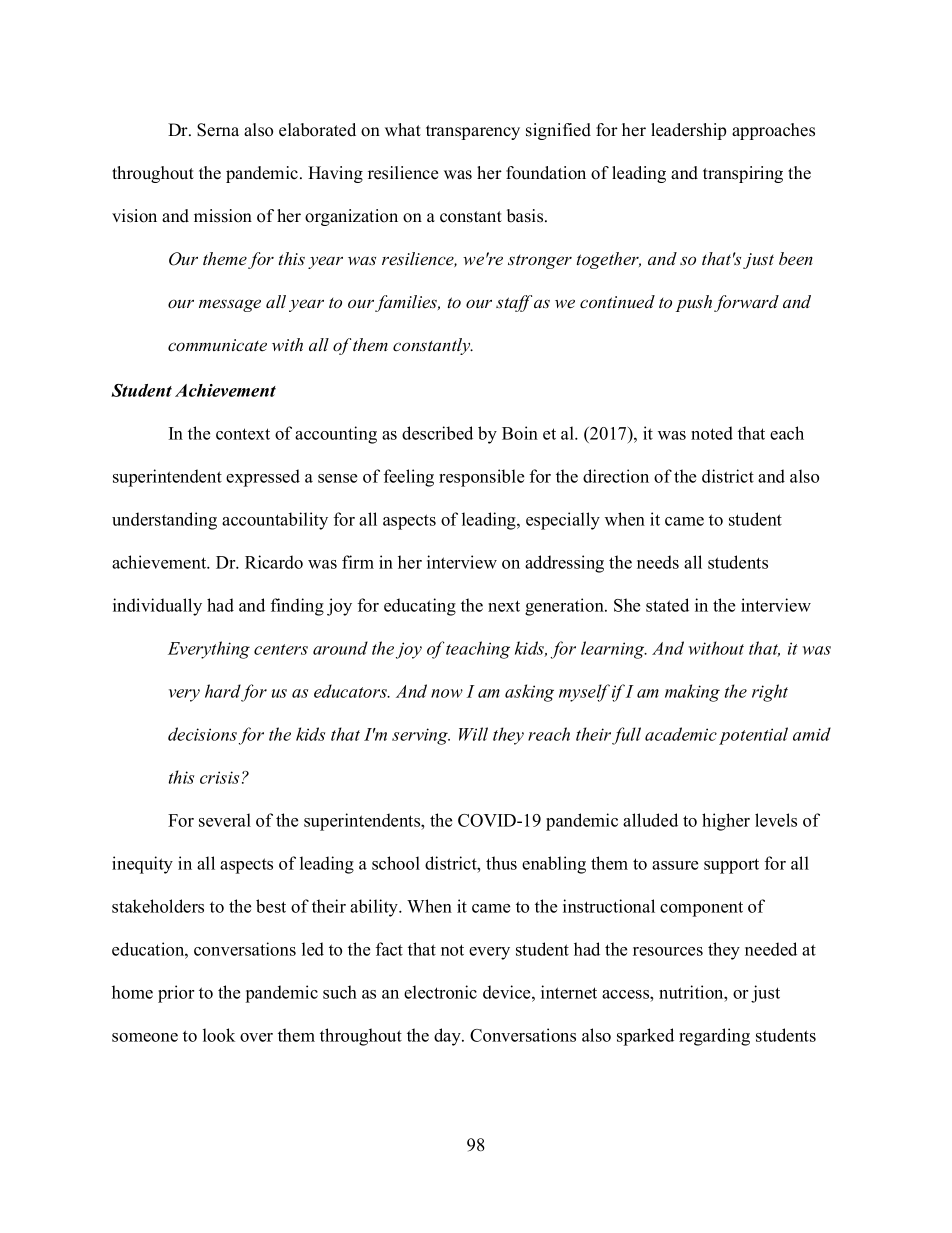 The image size is (952, 1233). Describe the element at coordinates (263, 478) in the screenshot. I see `expressed` at that location.
